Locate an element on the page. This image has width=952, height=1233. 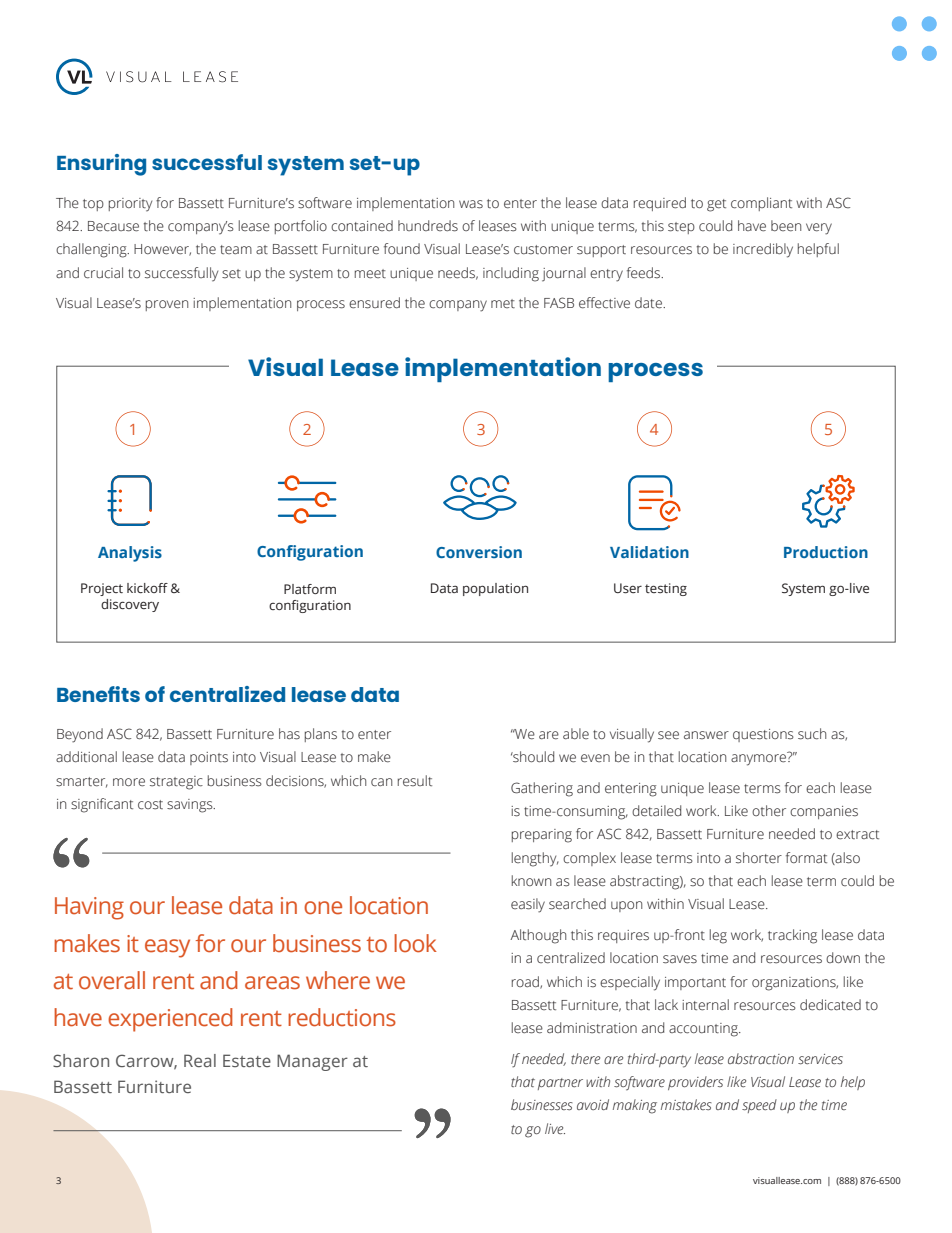
priority is located at coordinates (130, 205).
